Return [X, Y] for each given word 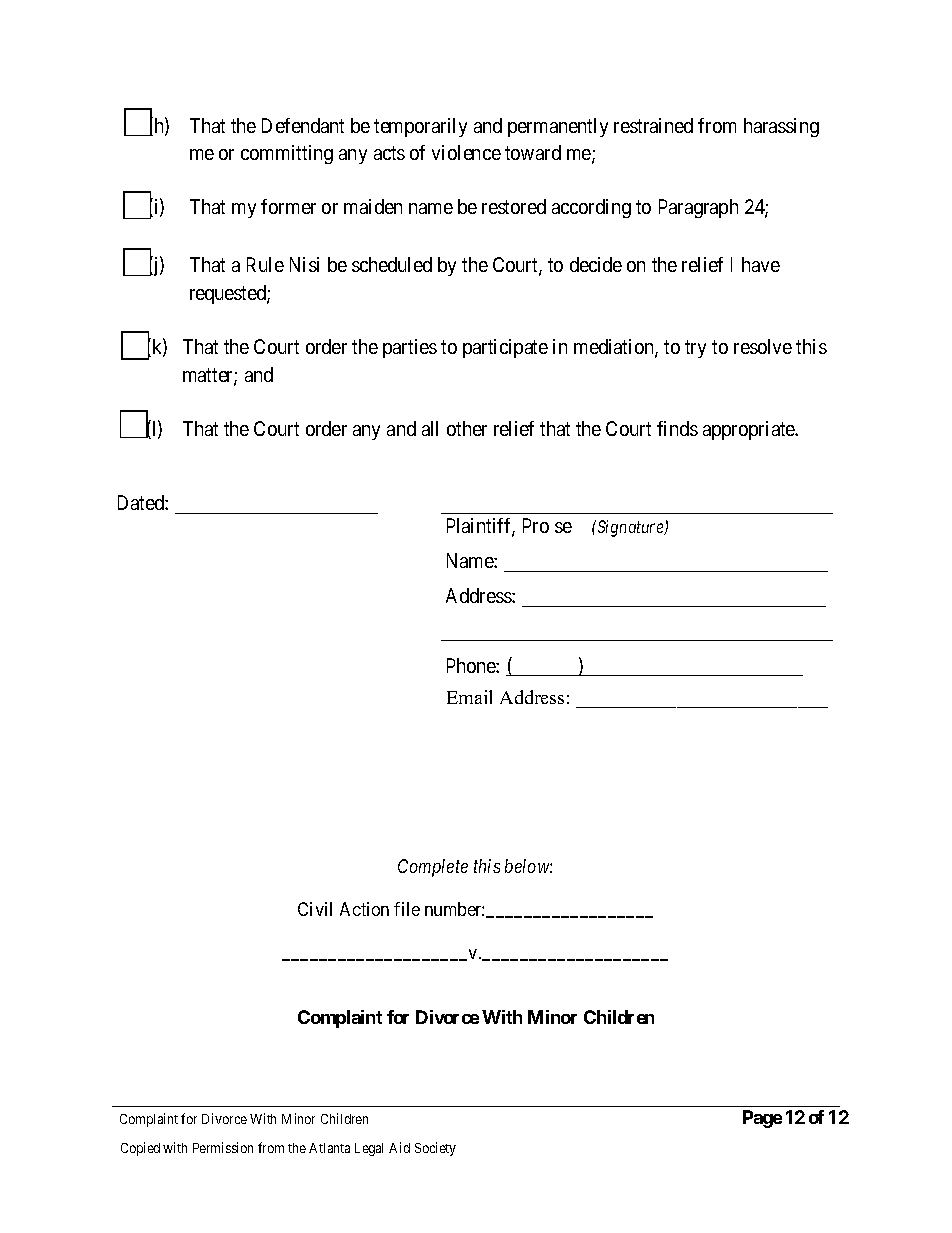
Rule [265, 264]
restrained [653, 125]
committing [287, 154]
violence [466, 152]
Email [469, 697]
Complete [433, 868]
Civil [315, 909]
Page [762, 1119]
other [467, 428]
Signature [630, 528]
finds [677, 428]
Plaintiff [481, 527]
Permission [223, 1147]
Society [435, 1149]
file [407, 909]
